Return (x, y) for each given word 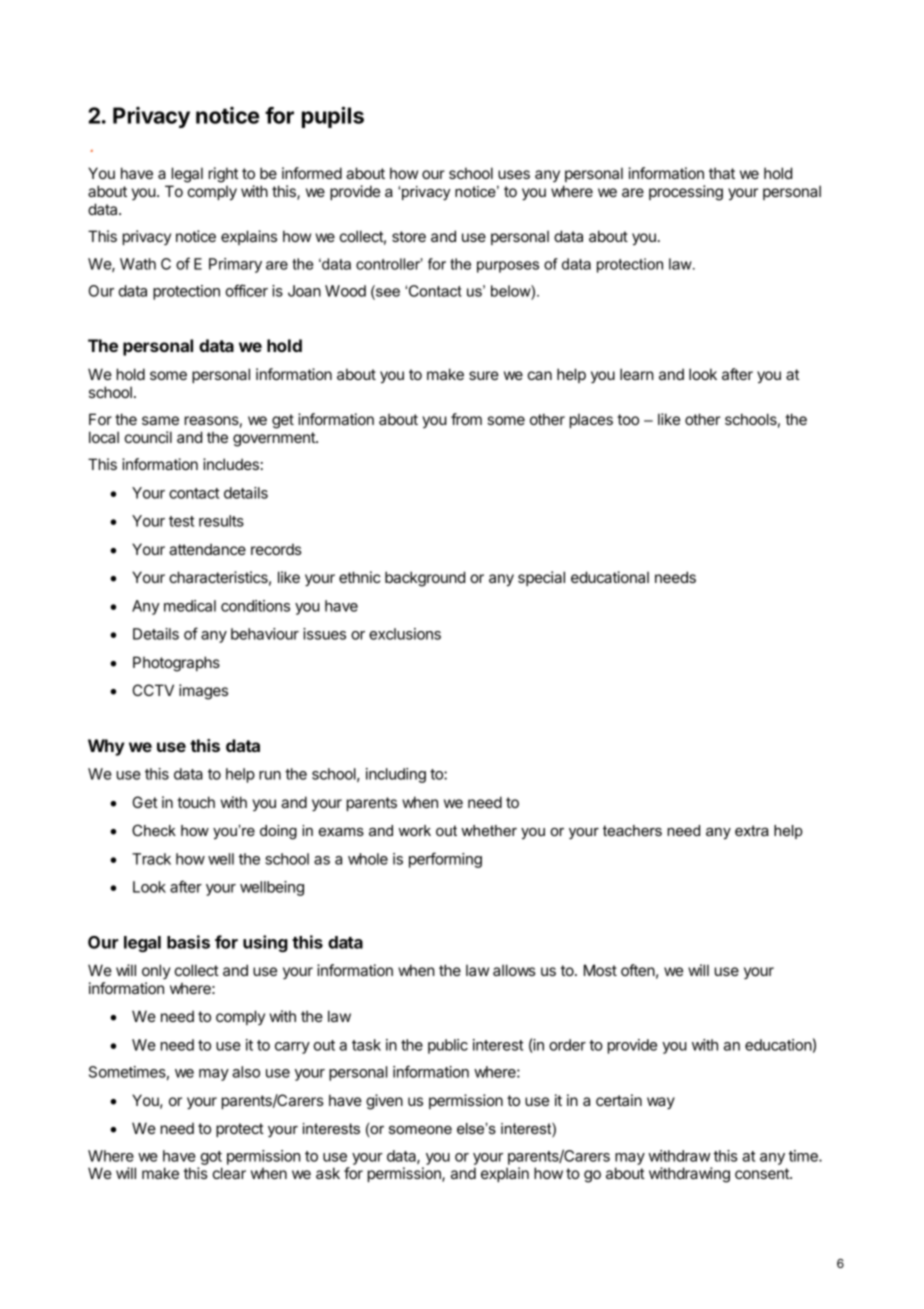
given (384, 1102)
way (661, 1103)
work (415, 830)
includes (231, 464)
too (628, 419)
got (211, 1158)
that (722, 173)
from (466, 419)
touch (196, 802)
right (223, 175)
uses (514, 174)
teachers (632, 830)
